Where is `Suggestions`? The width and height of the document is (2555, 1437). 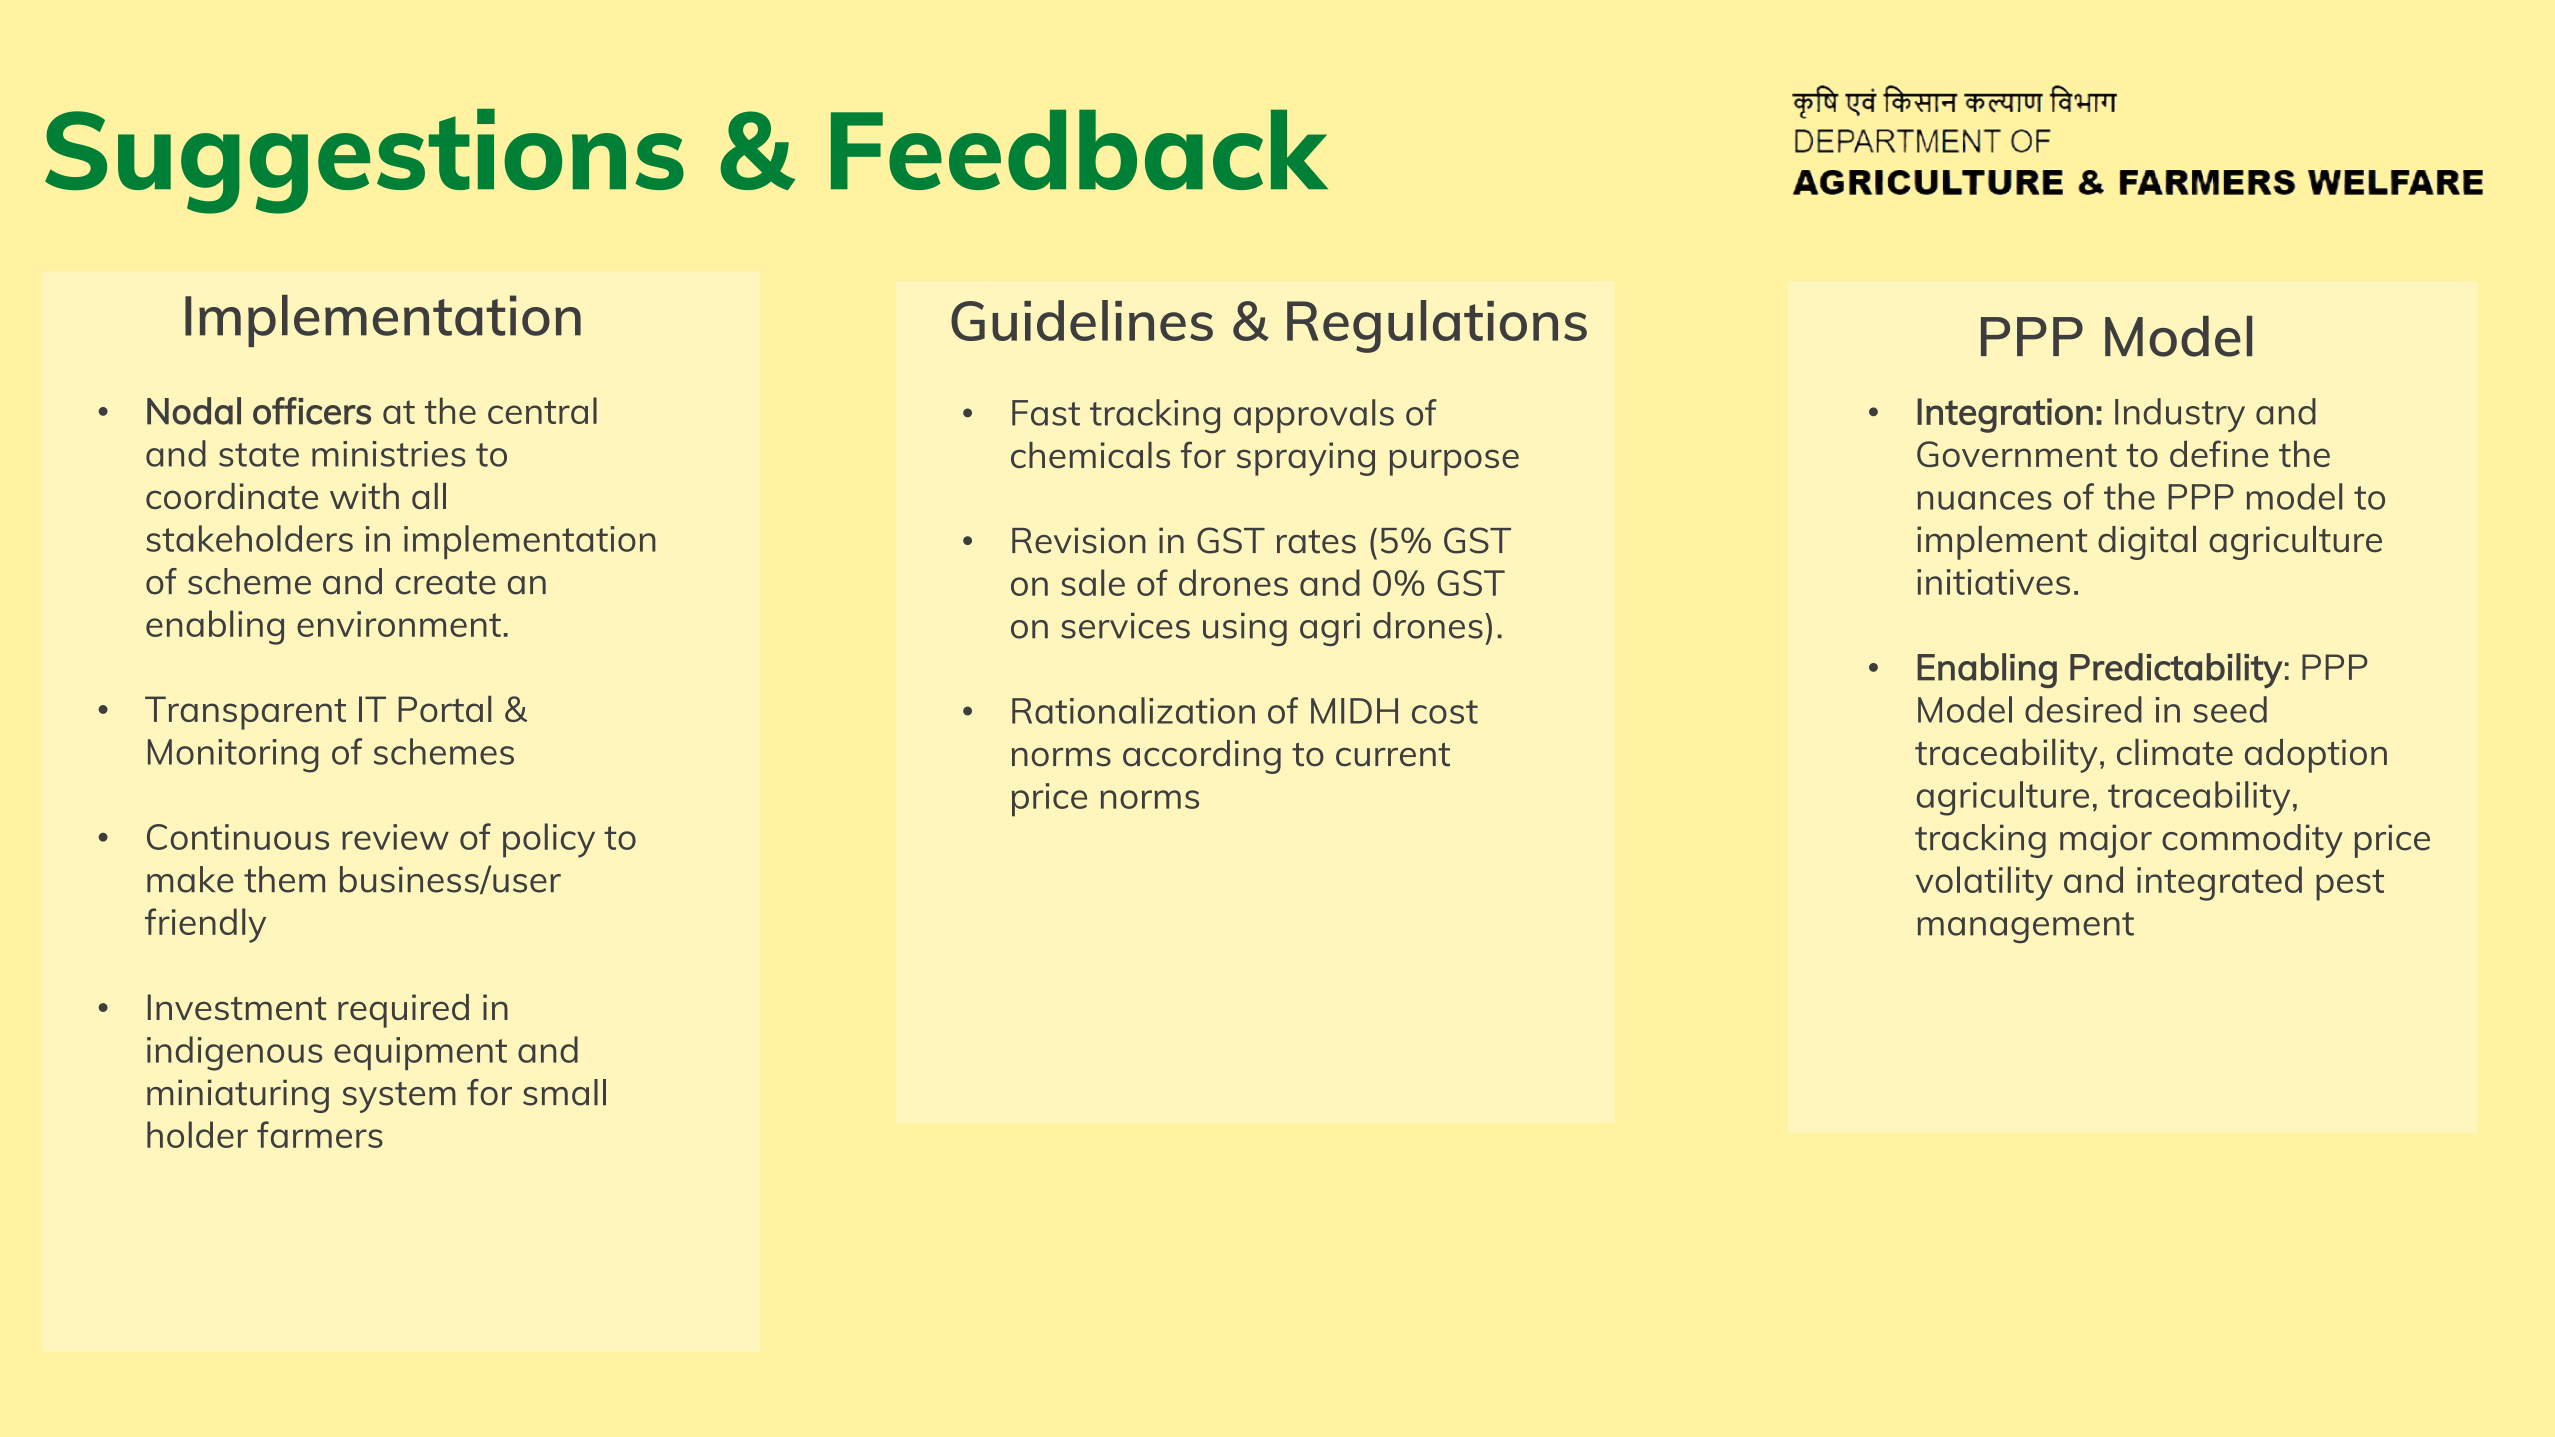
Suggestions is located at coordinates (364, 161).
